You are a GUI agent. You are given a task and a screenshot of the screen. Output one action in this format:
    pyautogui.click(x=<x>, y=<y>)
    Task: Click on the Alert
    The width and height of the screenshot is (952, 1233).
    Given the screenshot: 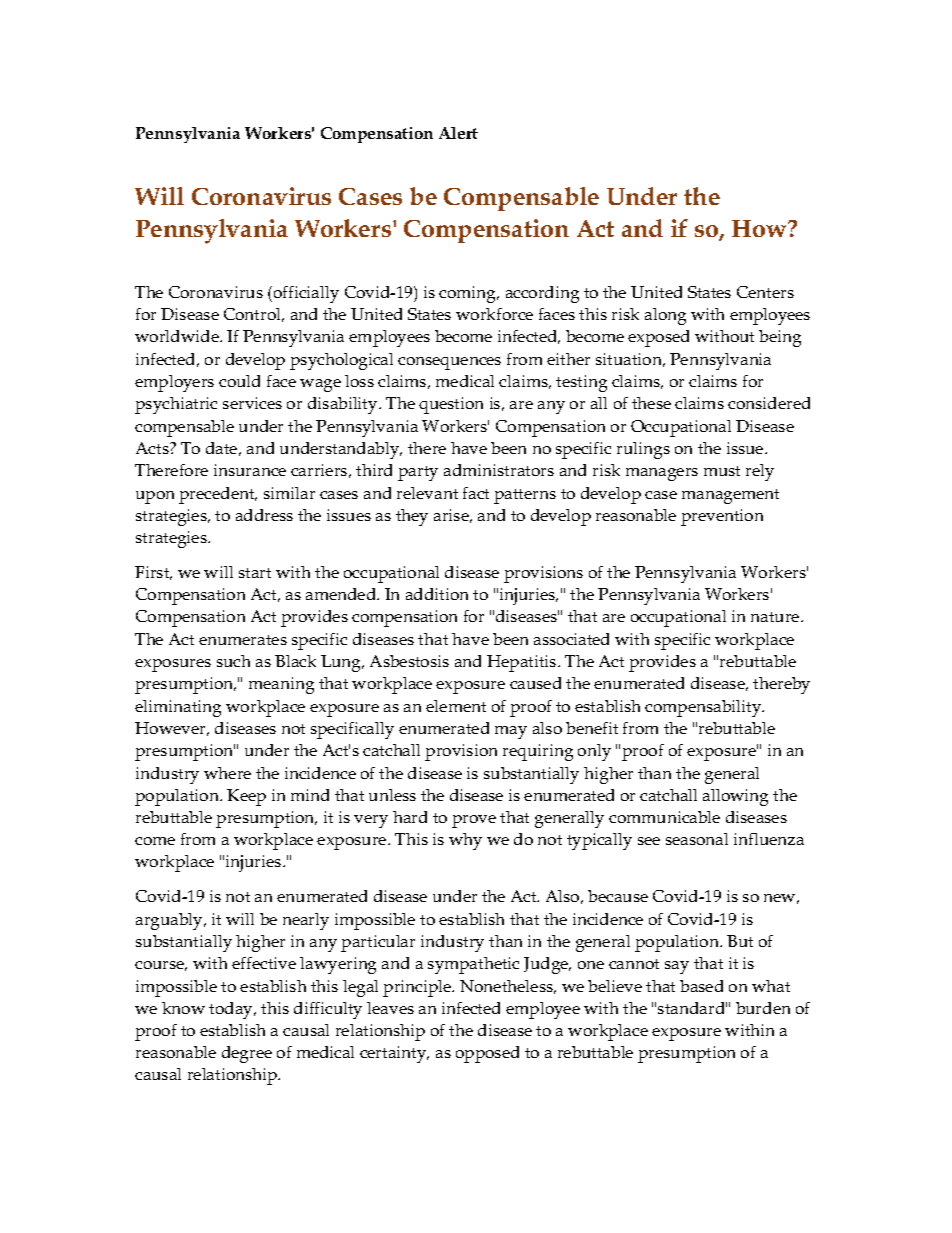 What is the action you would take?
    pyautogui.click(x=458, y=133)
